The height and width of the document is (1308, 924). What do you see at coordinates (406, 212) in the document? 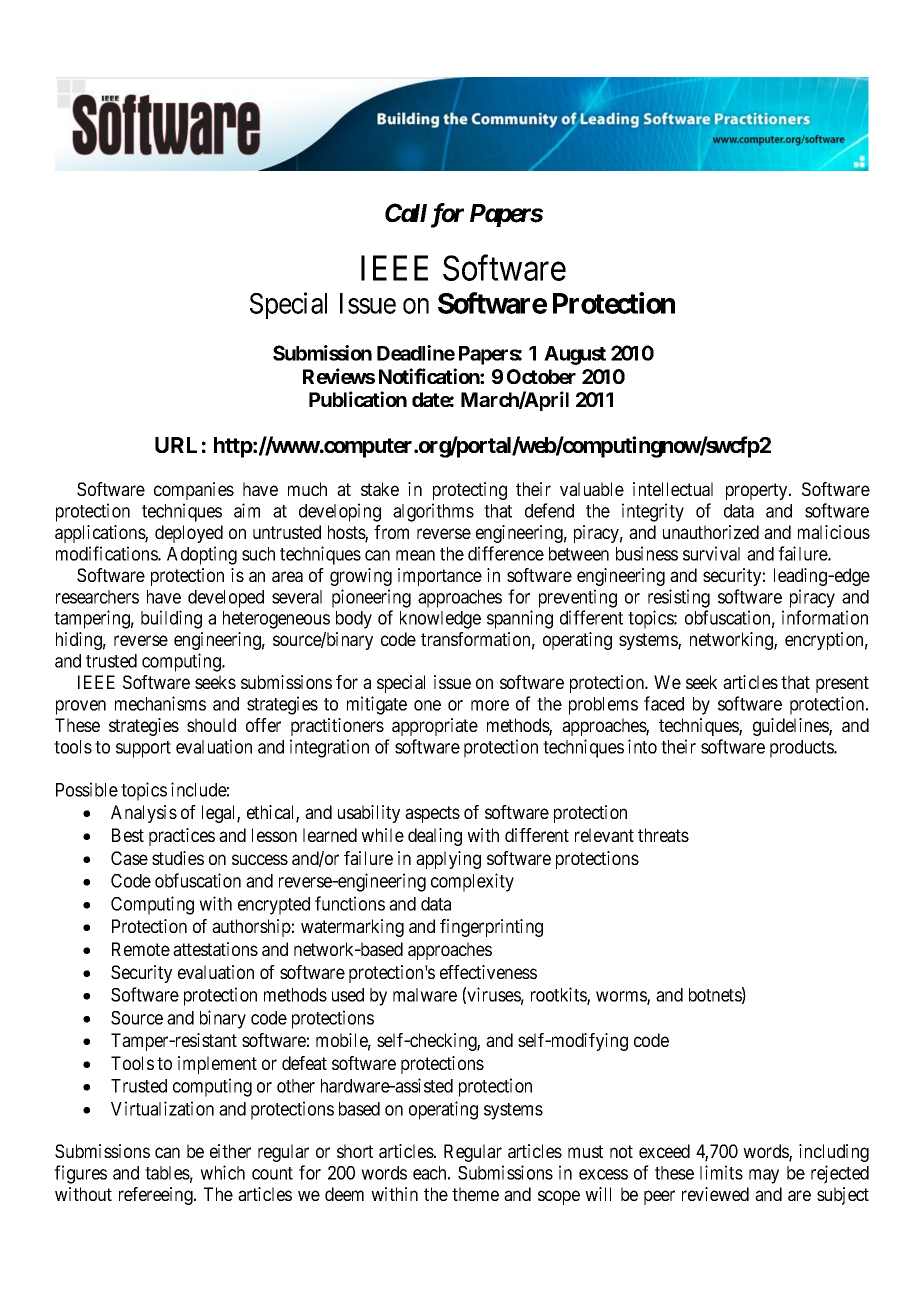
I see `Call` at bounding box center [406, 212].
